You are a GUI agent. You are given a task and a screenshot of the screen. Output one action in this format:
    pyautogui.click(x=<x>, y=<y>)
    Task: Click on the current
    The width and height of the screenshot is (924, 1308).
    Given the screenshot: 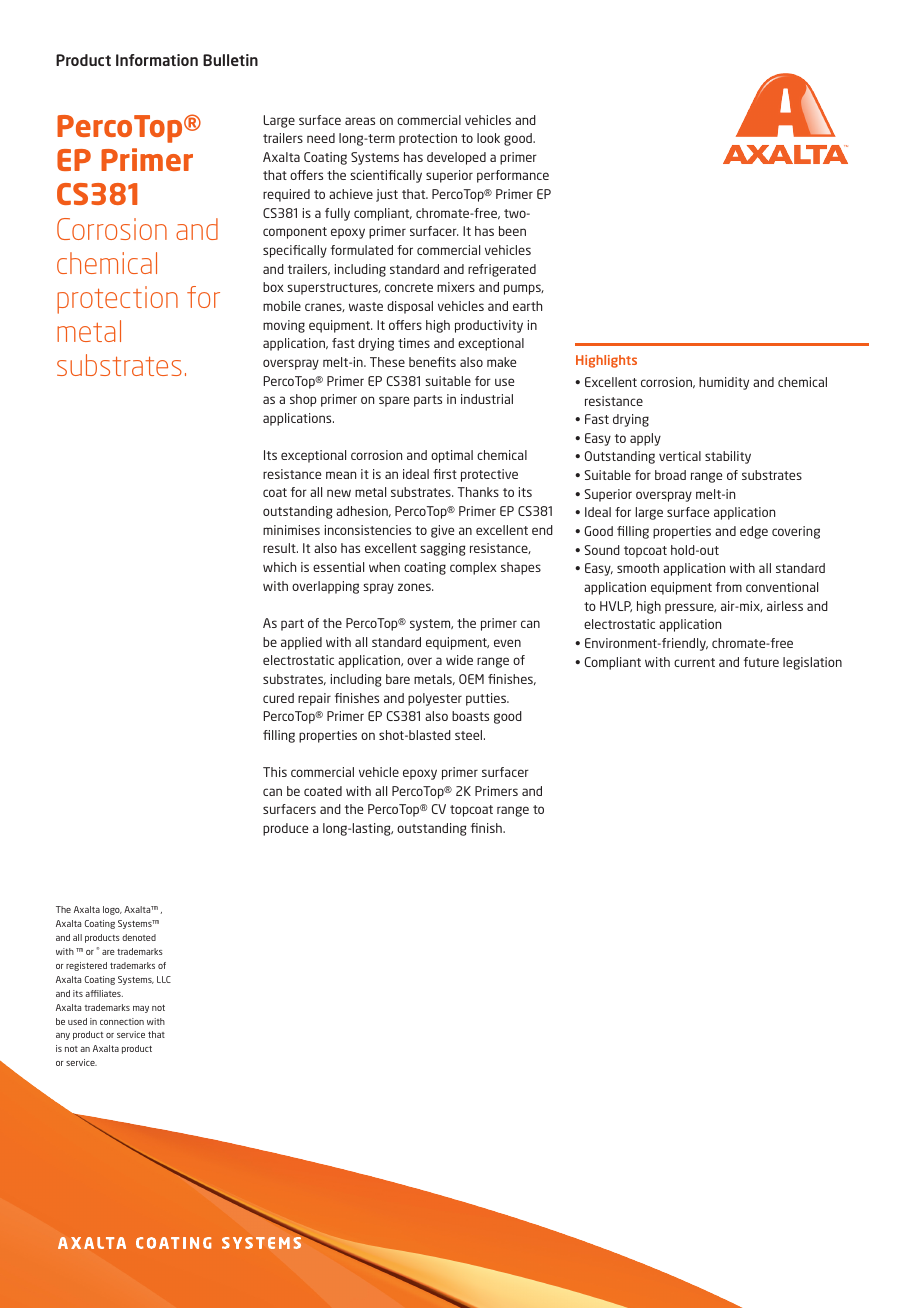 What is the action you would take?
    pyautogui.click(x=694, y=662)
